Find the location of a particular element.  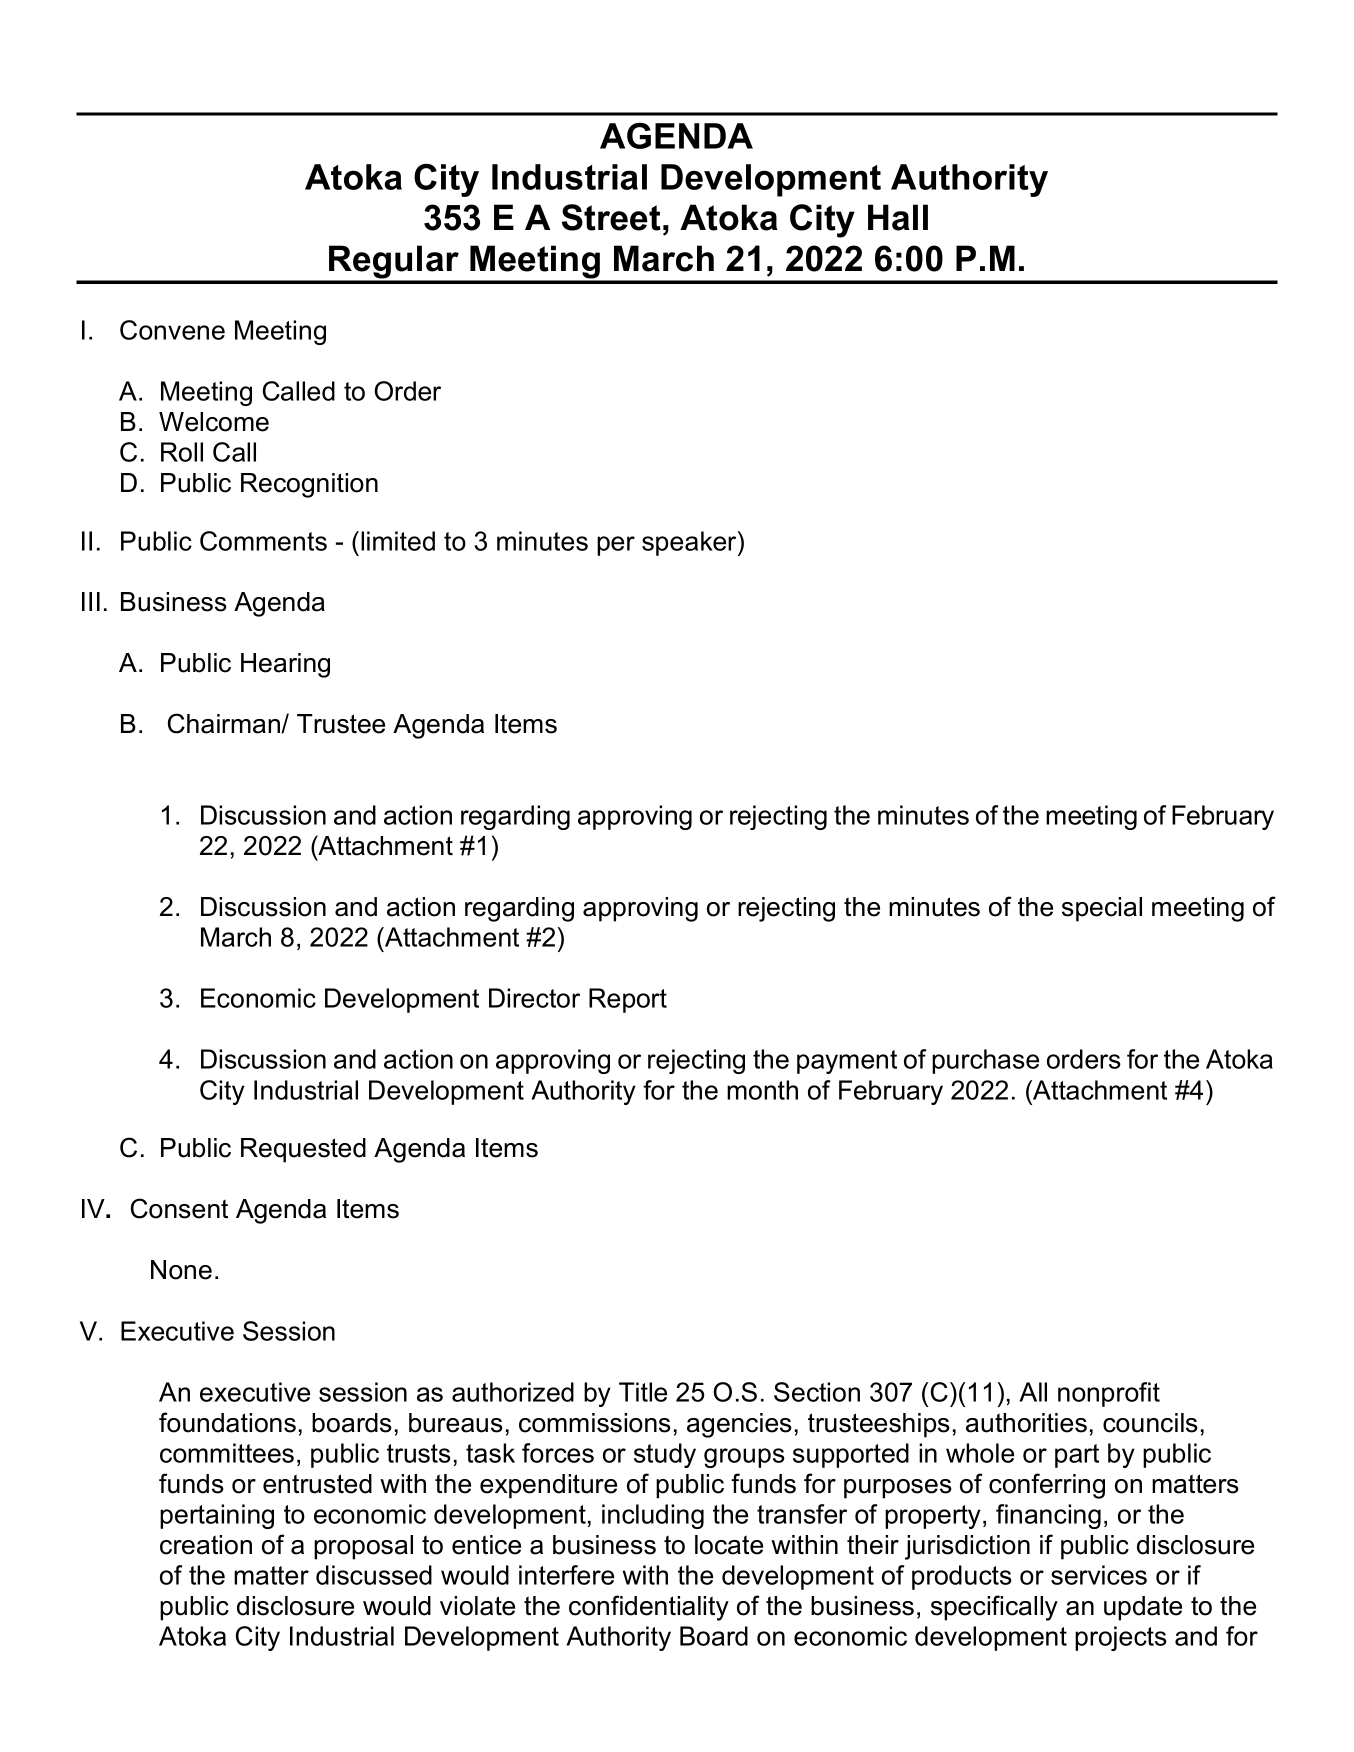

speaker is located at coordinates (690, 543).
